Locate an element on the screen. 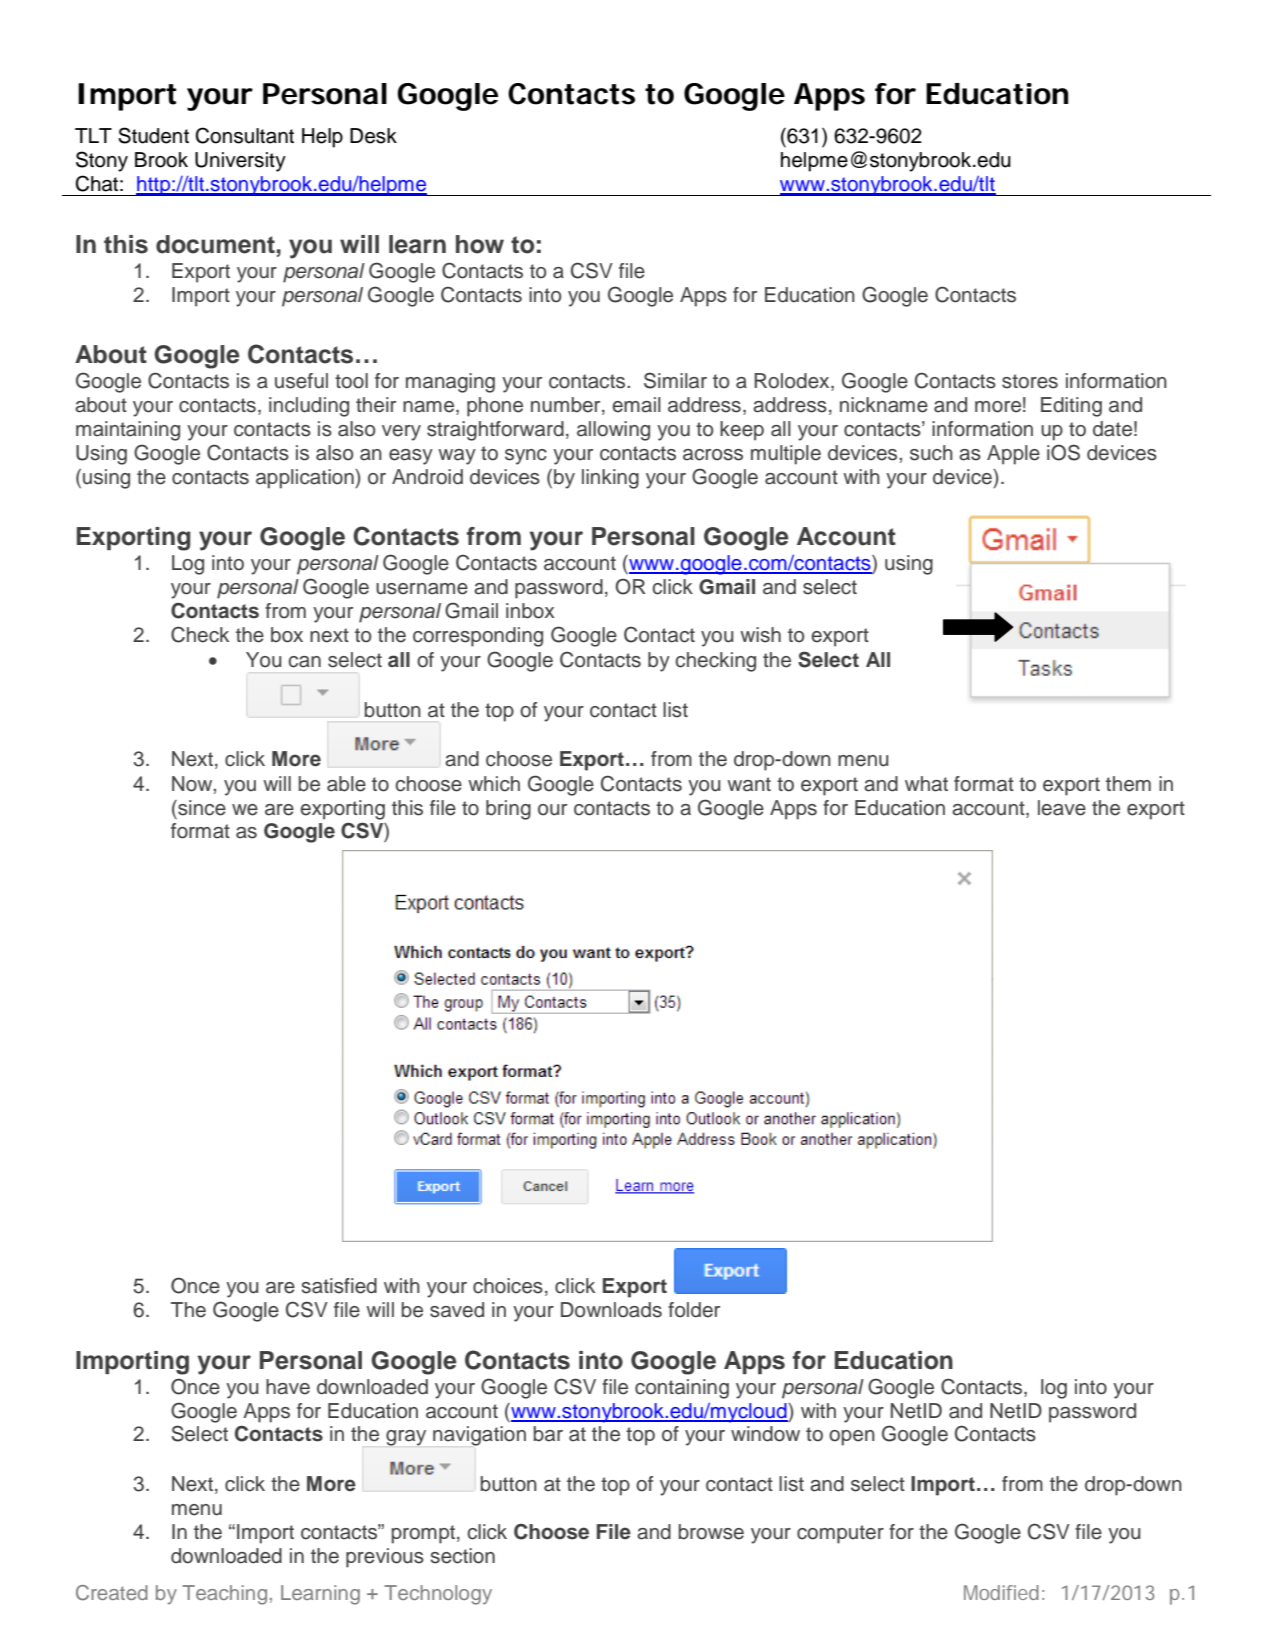 This screenshot has width=1275, height=1649. how is located at coordinates (480, 244).
